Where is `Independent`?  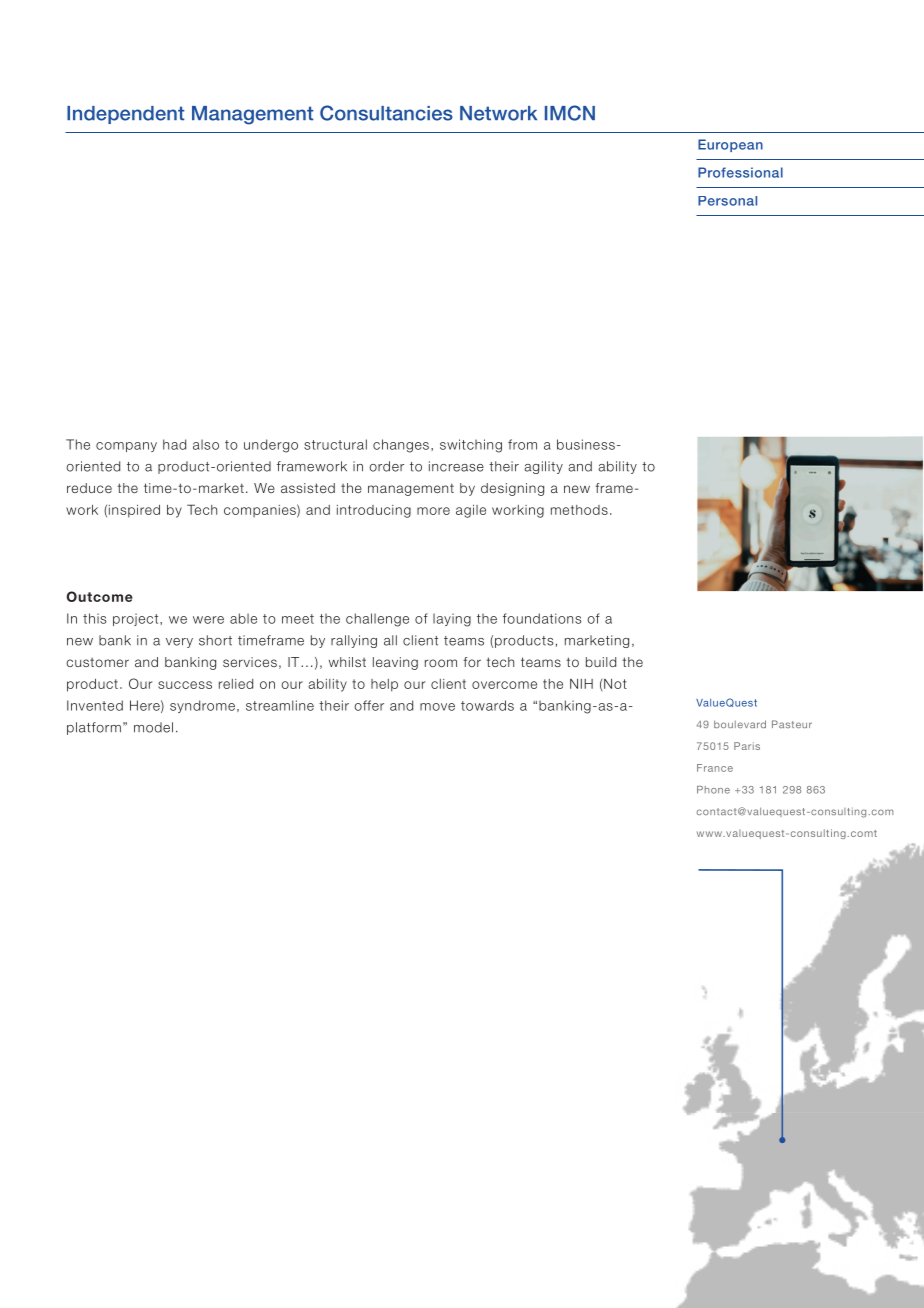 Independent is located at coordinates (125, 115).
